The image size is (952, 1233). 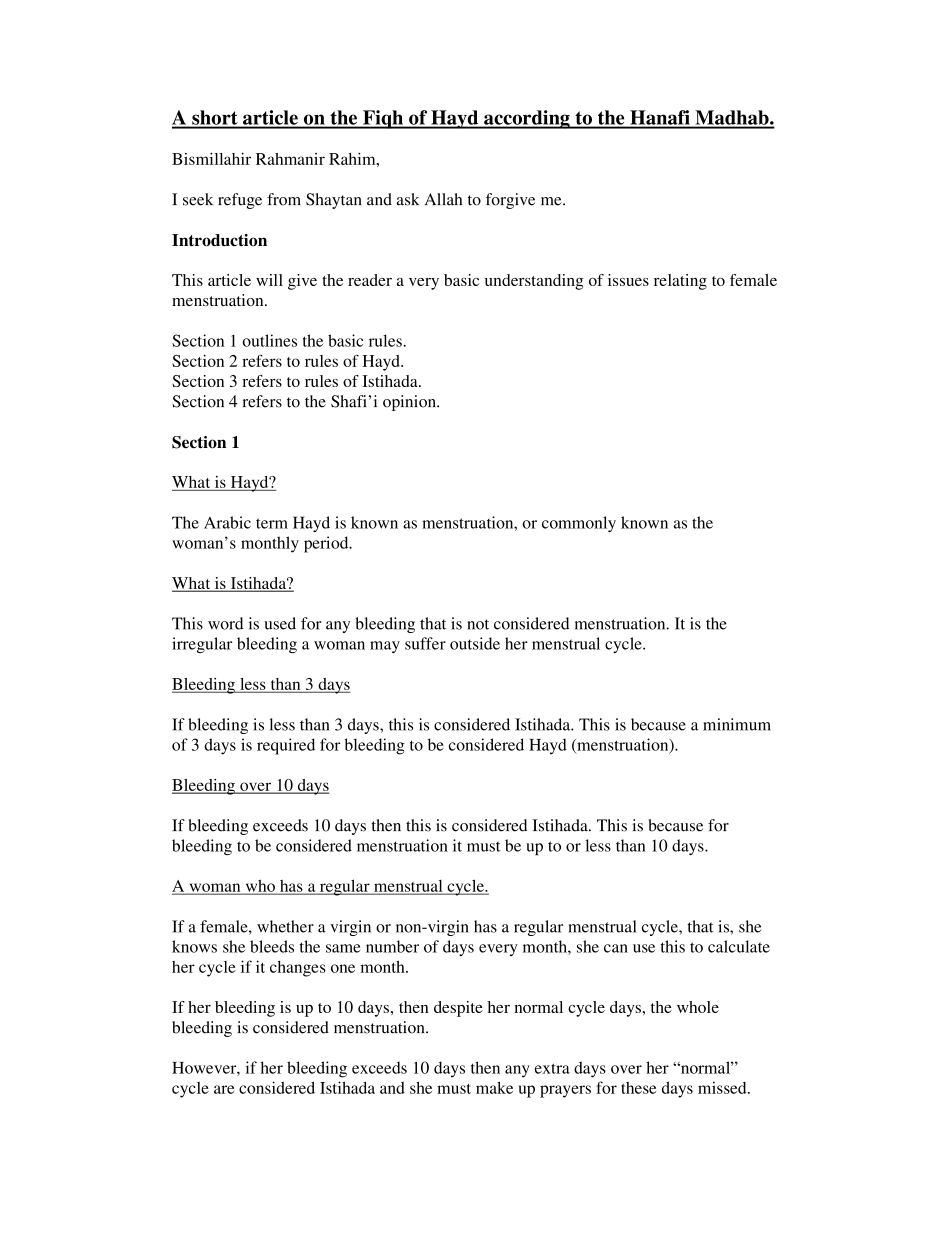 What do you see at coordinates (272, 523) in the screenshot?
I see `term` at bounding box center [272, 523].
